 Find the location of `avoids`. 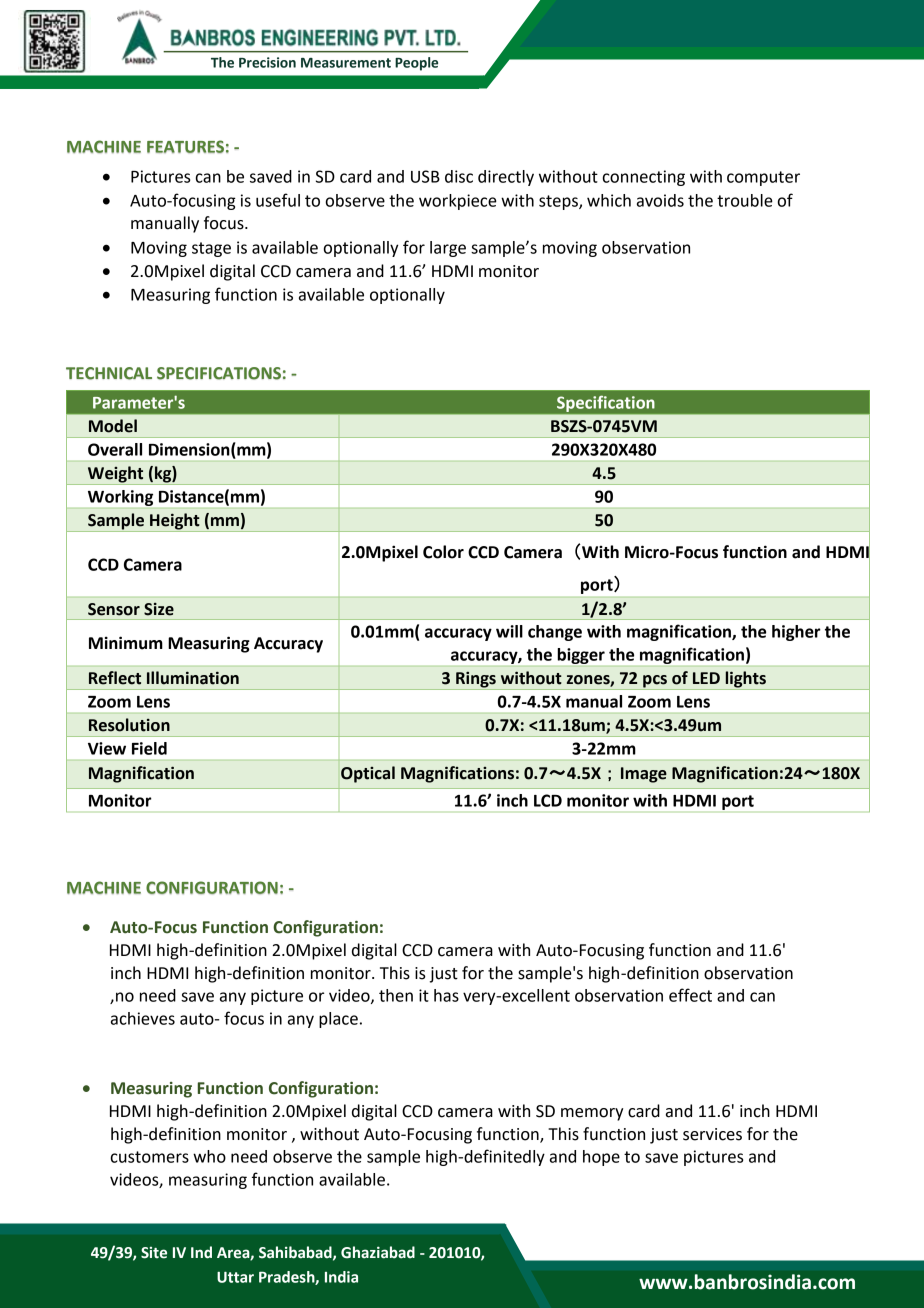

avoids is located at coordinates (660, 200).
